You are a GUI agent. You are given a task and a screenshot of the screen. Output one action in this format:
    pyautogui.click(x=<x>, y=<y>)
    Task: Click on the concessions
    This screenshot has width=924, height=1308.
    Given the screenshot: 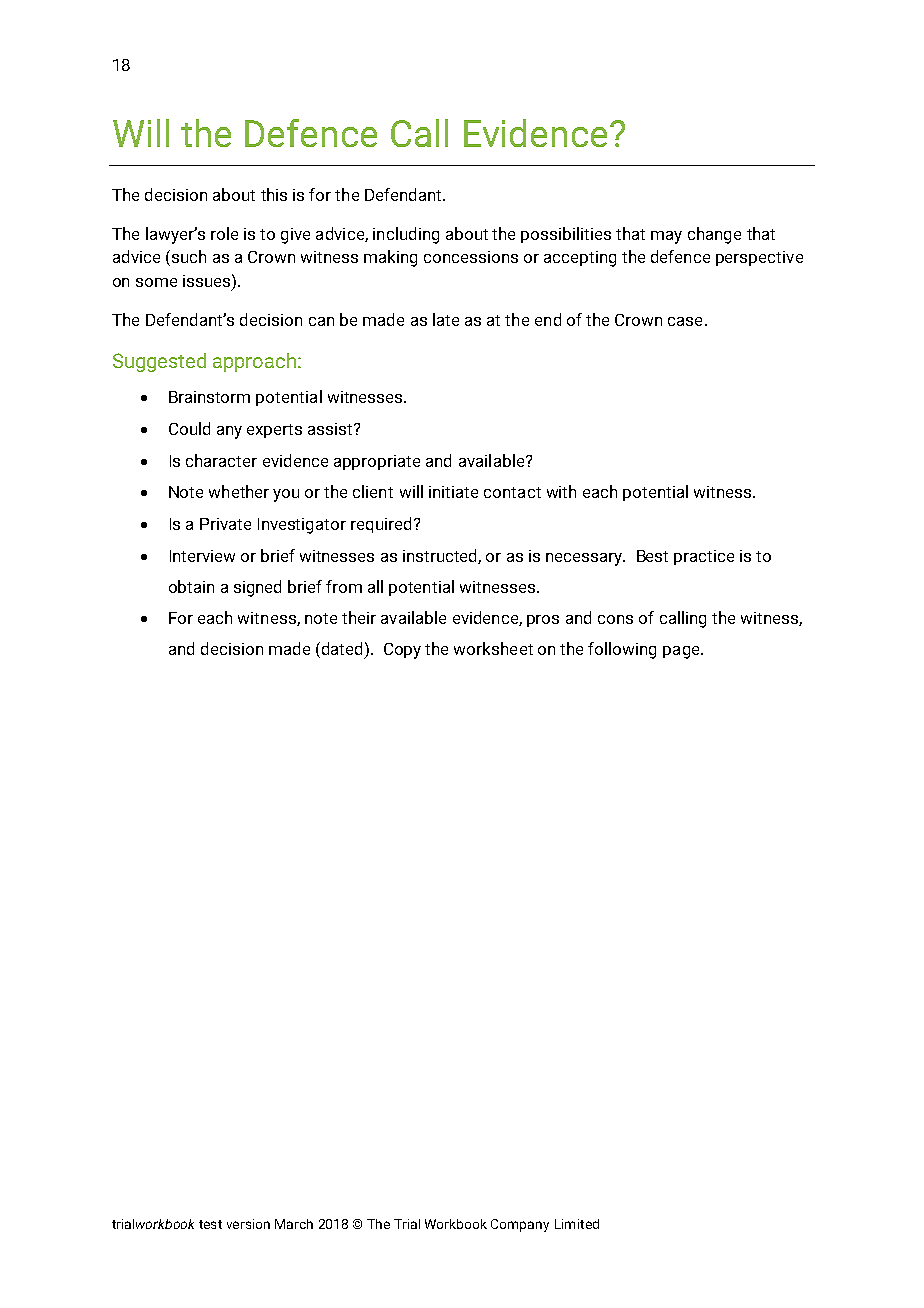 What is the action you would take?
    pyautogui.click(x=471, y=257)
